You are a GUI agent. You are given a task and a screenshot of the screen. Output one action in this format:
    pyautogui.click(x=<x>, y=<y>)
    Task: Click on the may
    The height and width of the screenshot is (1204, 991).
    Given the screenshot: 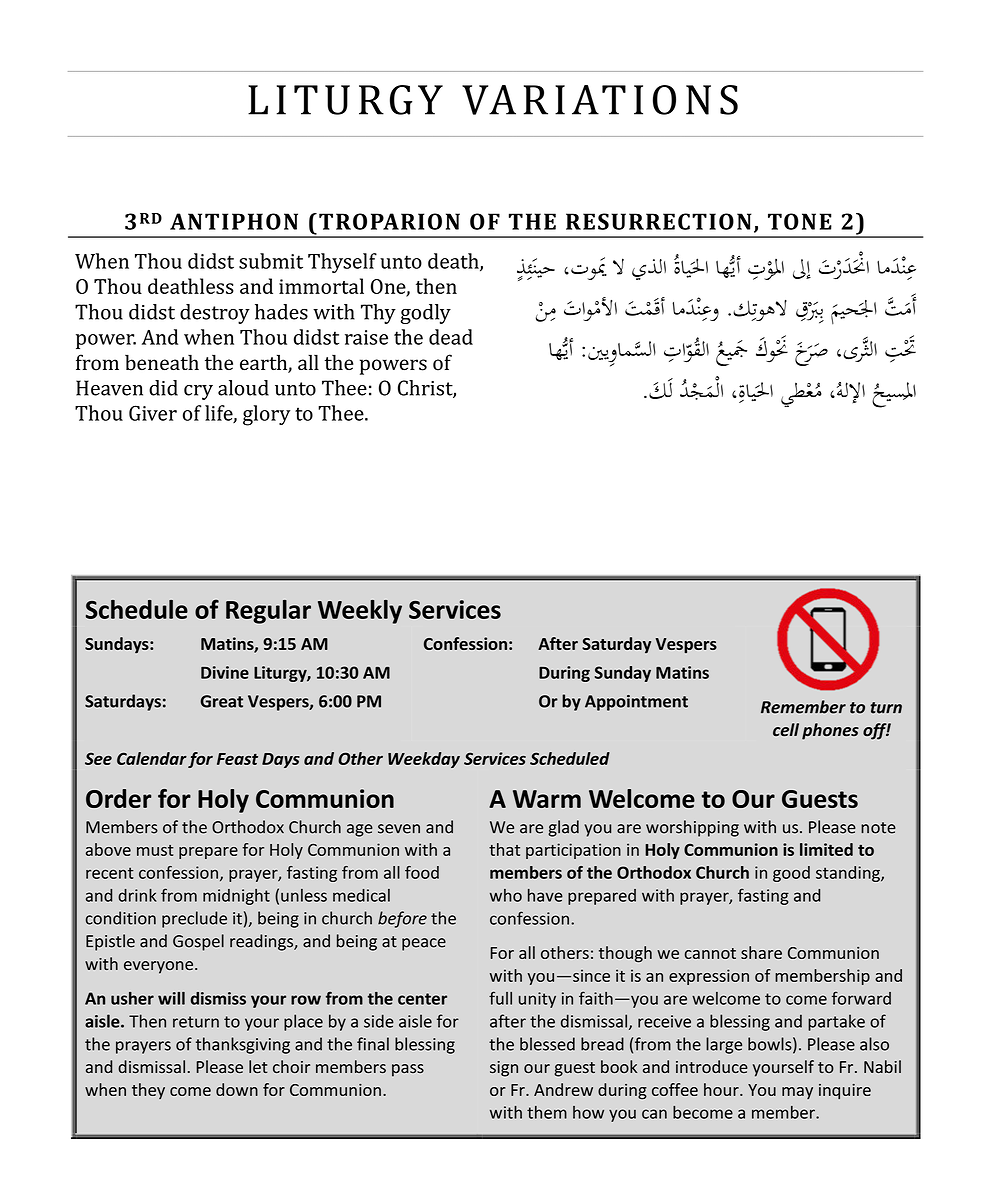 What is the action you would take?
    pyautogui.click(x=797, y=1093)
